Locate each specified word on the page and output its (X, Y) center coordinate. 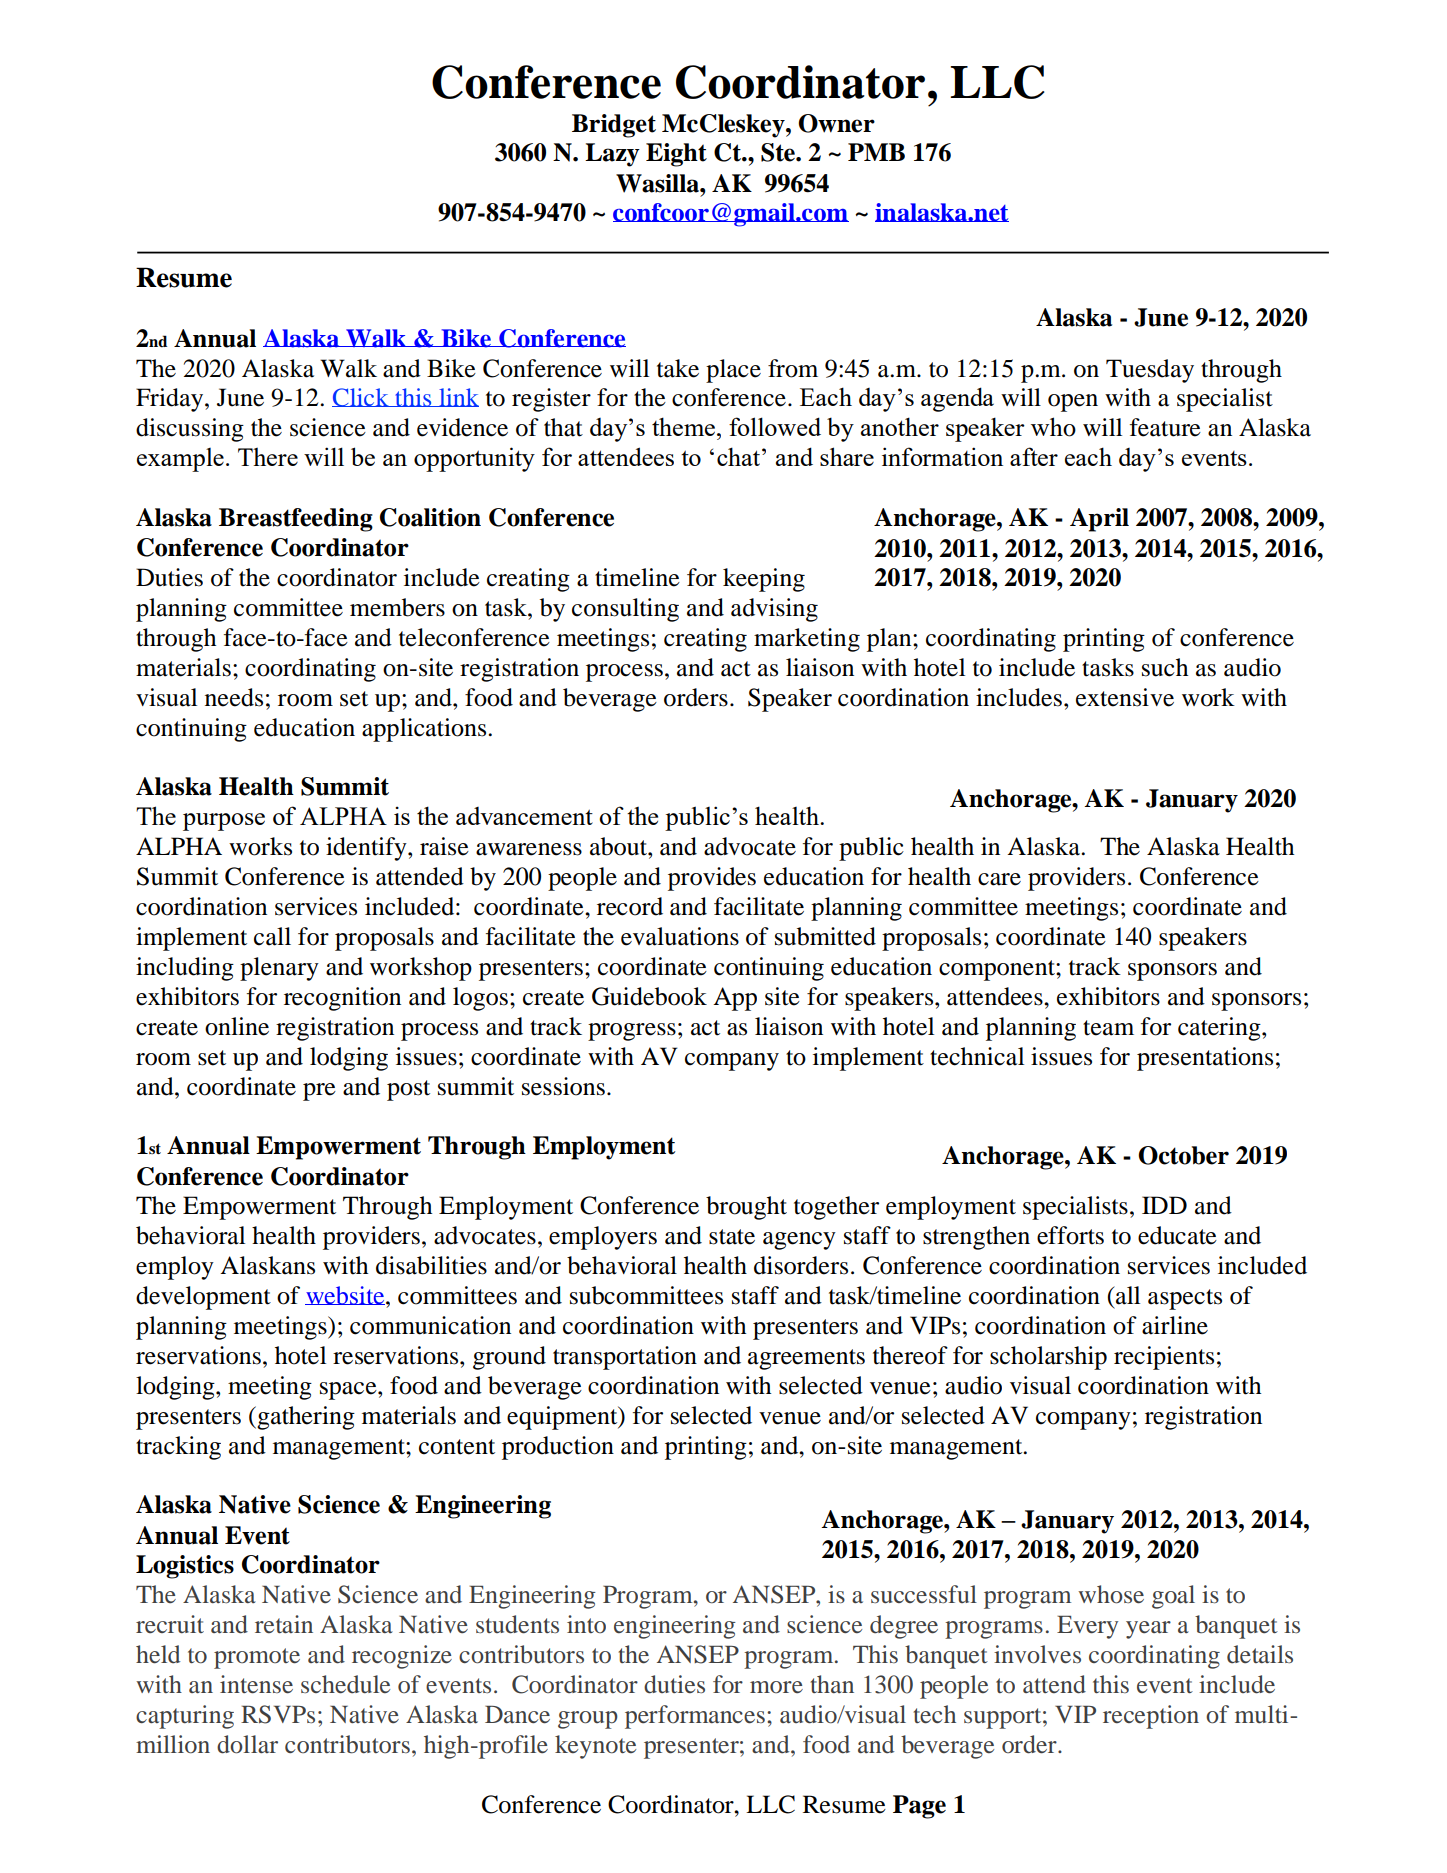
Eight (676, 155)
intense (256, 1684)
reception (1151, 1717)
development (203, 1298)
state (732, 1237)
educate (1177, 1235)
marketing (807, 640)
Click (361, 397)
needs (234, 697)
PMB (876, 152)
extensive (1125, 697)
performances (695, 1717)
